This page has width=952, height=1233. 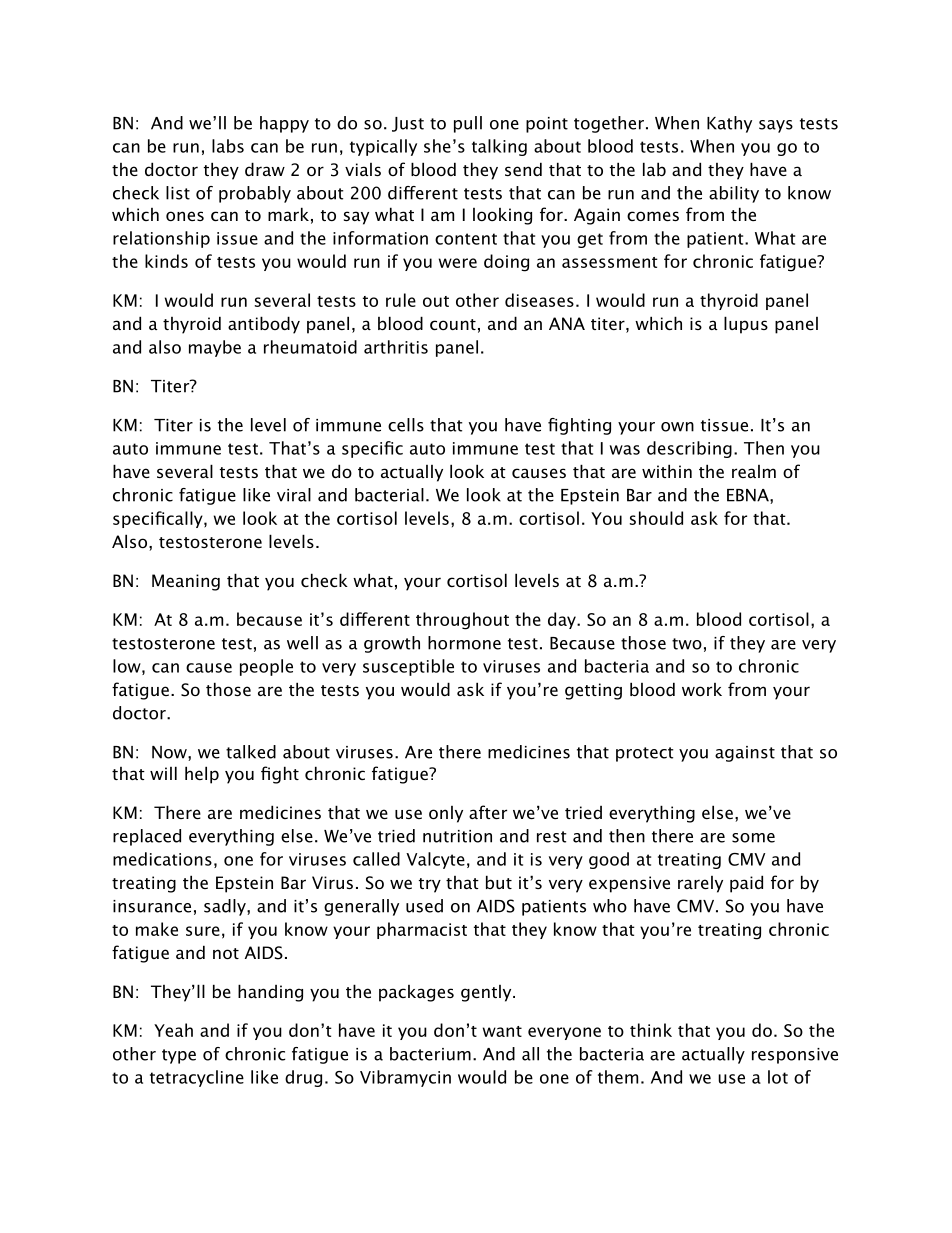 What do you see at coordinates (228, 146) in the page?
I see `labs` at bounding box center [228, 146].
